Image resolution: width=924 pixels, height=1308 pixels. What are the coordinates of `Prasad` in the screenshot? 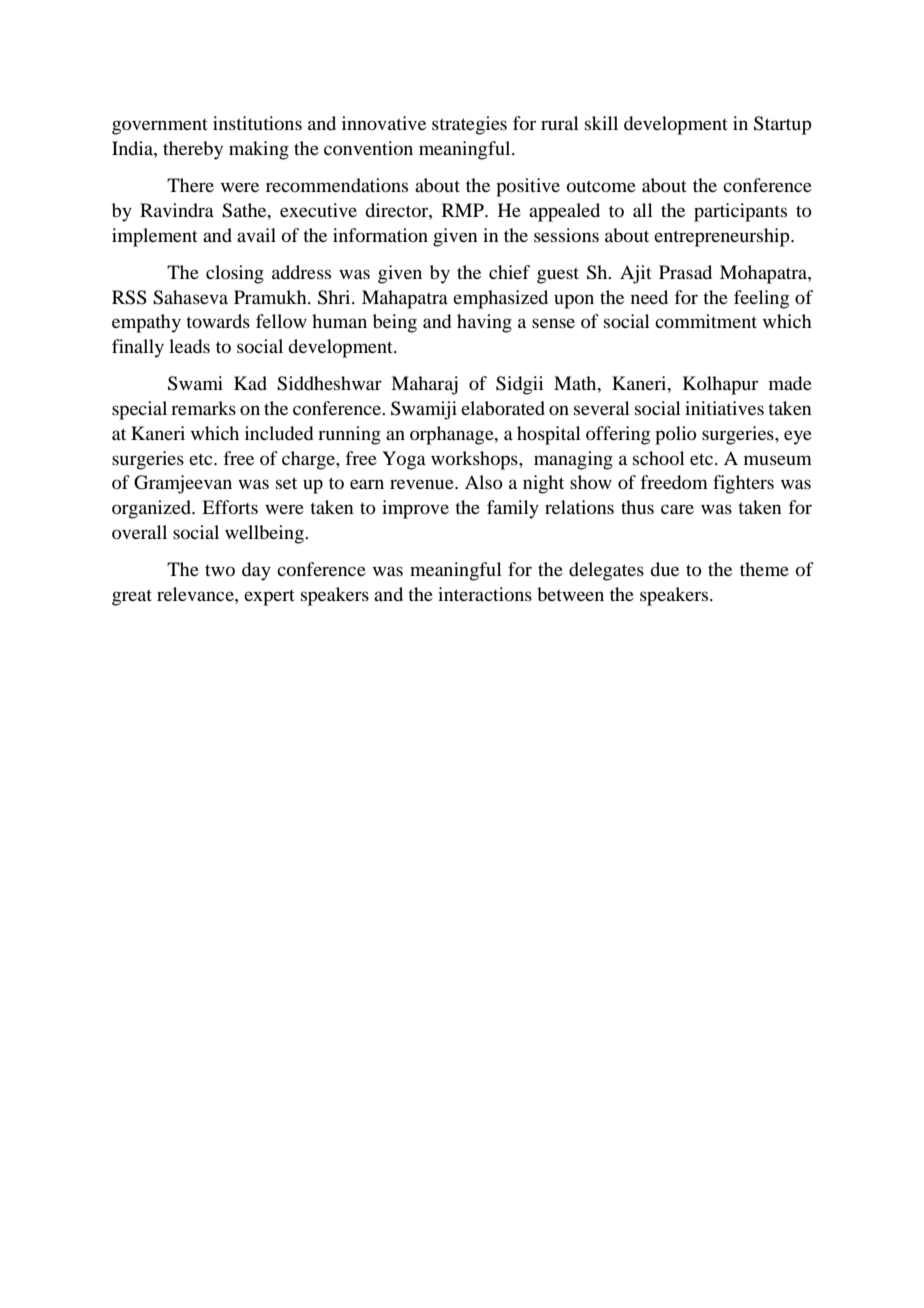 It's located at (685, 272).
